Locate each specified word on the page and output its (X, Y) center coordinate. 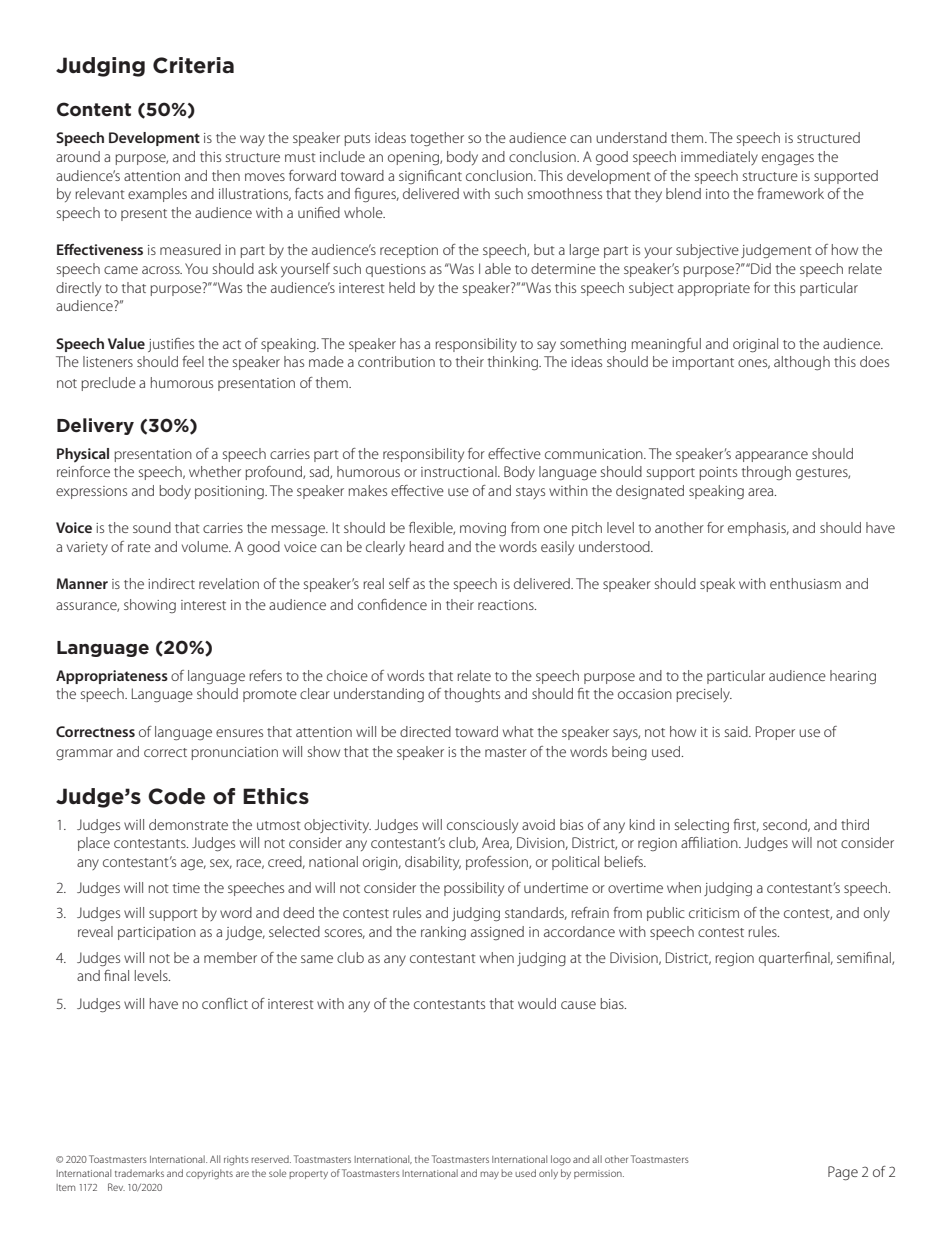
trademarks (139, 1173)
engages (788, 160)
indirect (171, 583)
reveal (95, 931)
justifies (171, 345)
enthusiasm (805, 583)
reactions (507, 605)
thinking (514, 363)
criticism (714, 913)
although (802, 363)
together (437, 139)
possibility (474, 889)
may (489, 1175)
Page (843, 1173)
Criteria (193, 65)
